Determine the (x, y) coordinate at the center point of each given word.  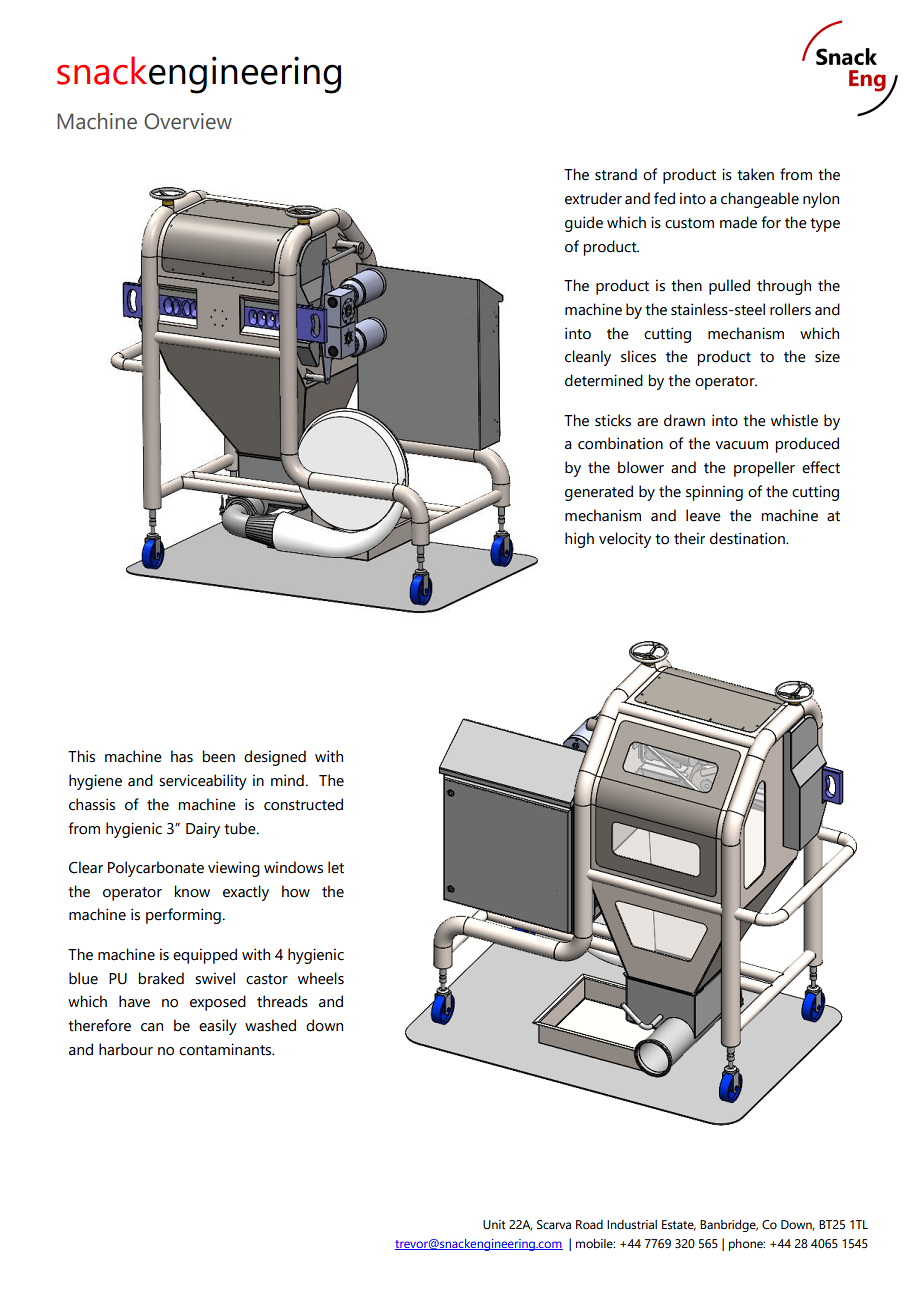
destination (748, 538)
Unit (494, 1224)
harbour (126, 1049)
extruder (593, 198)
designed (275, 758)
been (218, 756)
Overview (188, 121)
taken (755, 174)
